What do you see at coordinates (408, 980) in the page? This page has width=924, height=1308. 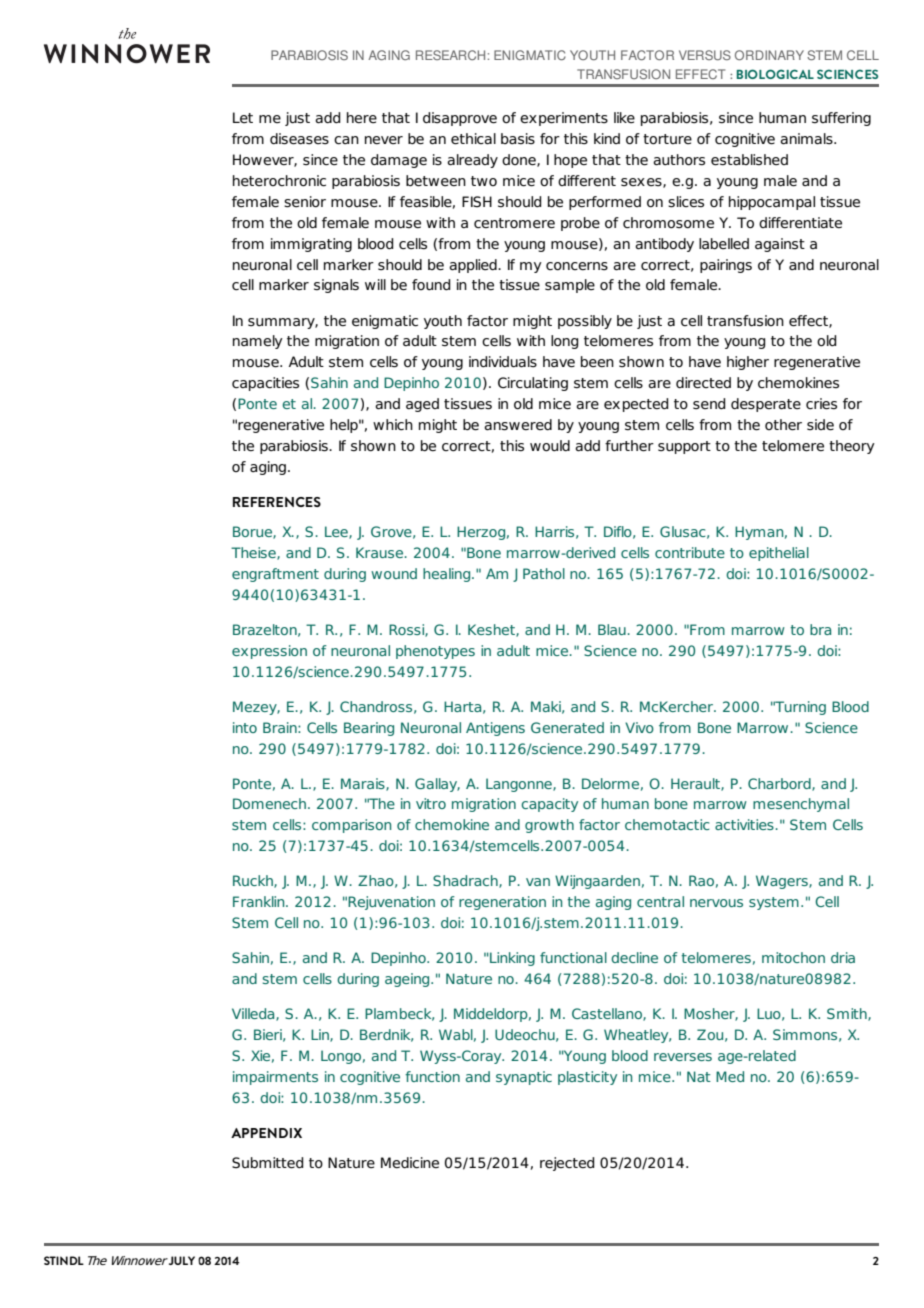 I see `ageing` at bounding box center [408, 980].
